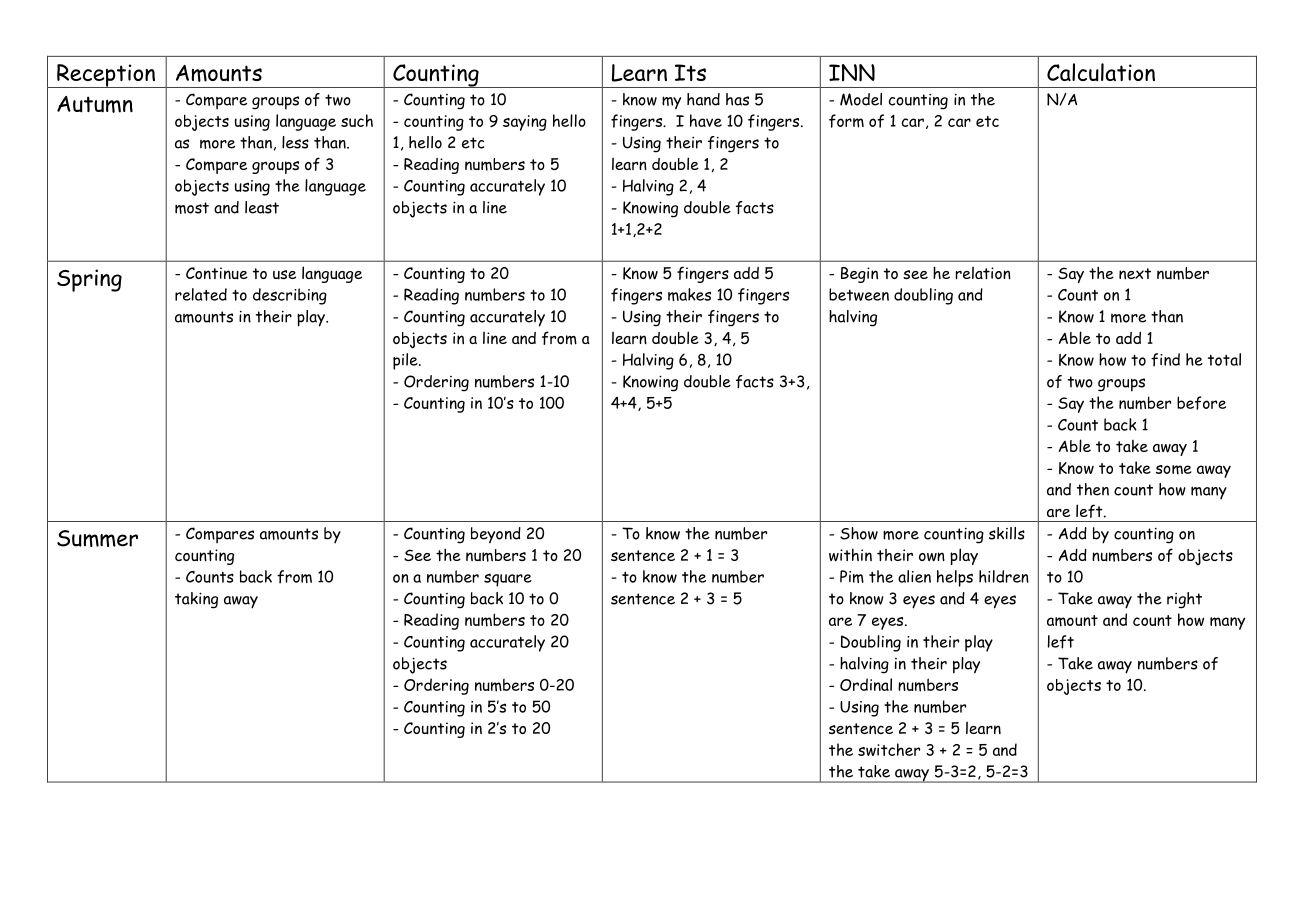 Image resolution: width=1308 pixels, height=924 pixels. I want to click on before, so click(1201, 403).
